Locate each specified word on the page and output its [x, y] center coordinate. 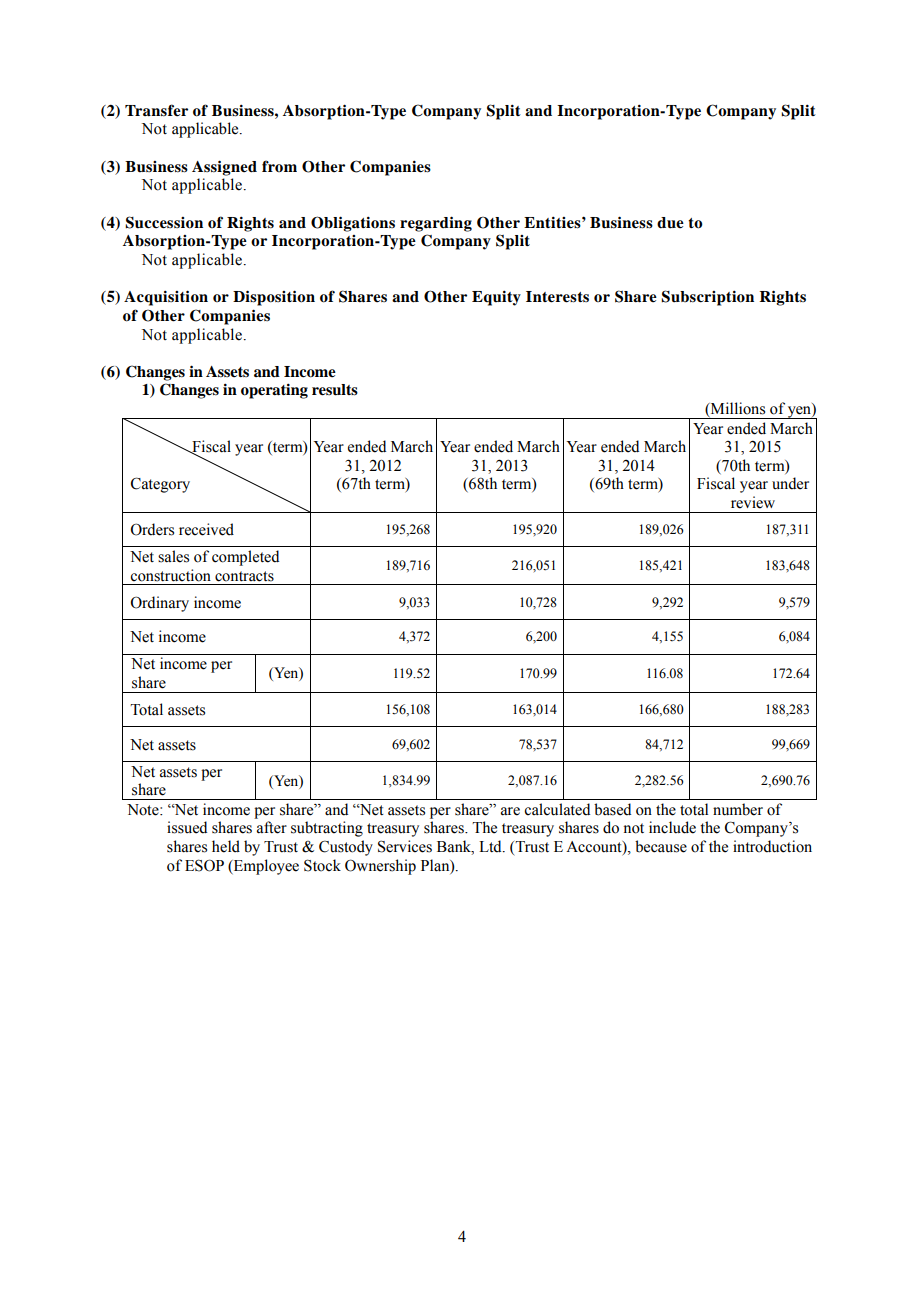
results [335, 390]
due [670, 223]
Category [160, 485]
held [226, 846]
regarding [436, 224]
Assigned [224, 168]
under [790, 483]
